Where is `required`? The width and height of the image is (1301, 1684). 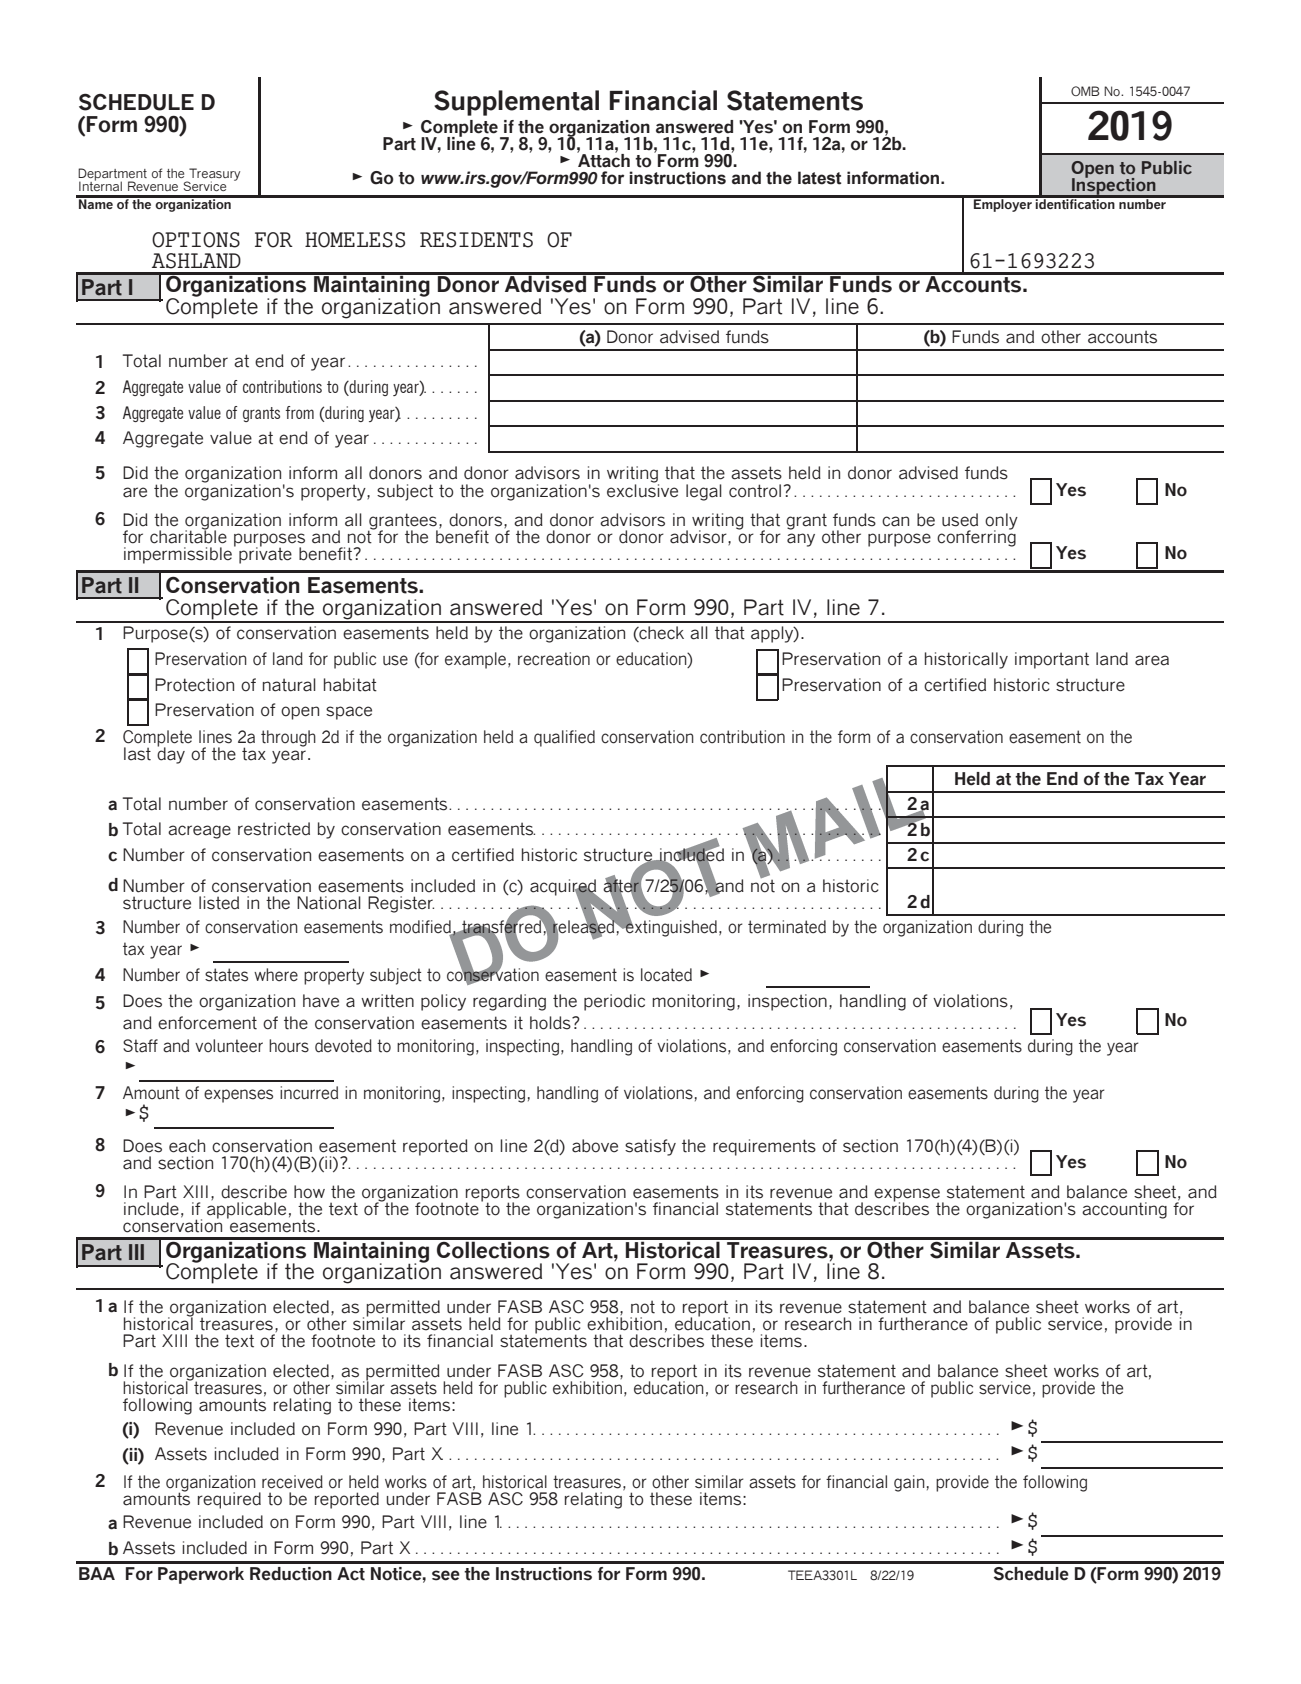
required is located at coordinates (229, 1500).
